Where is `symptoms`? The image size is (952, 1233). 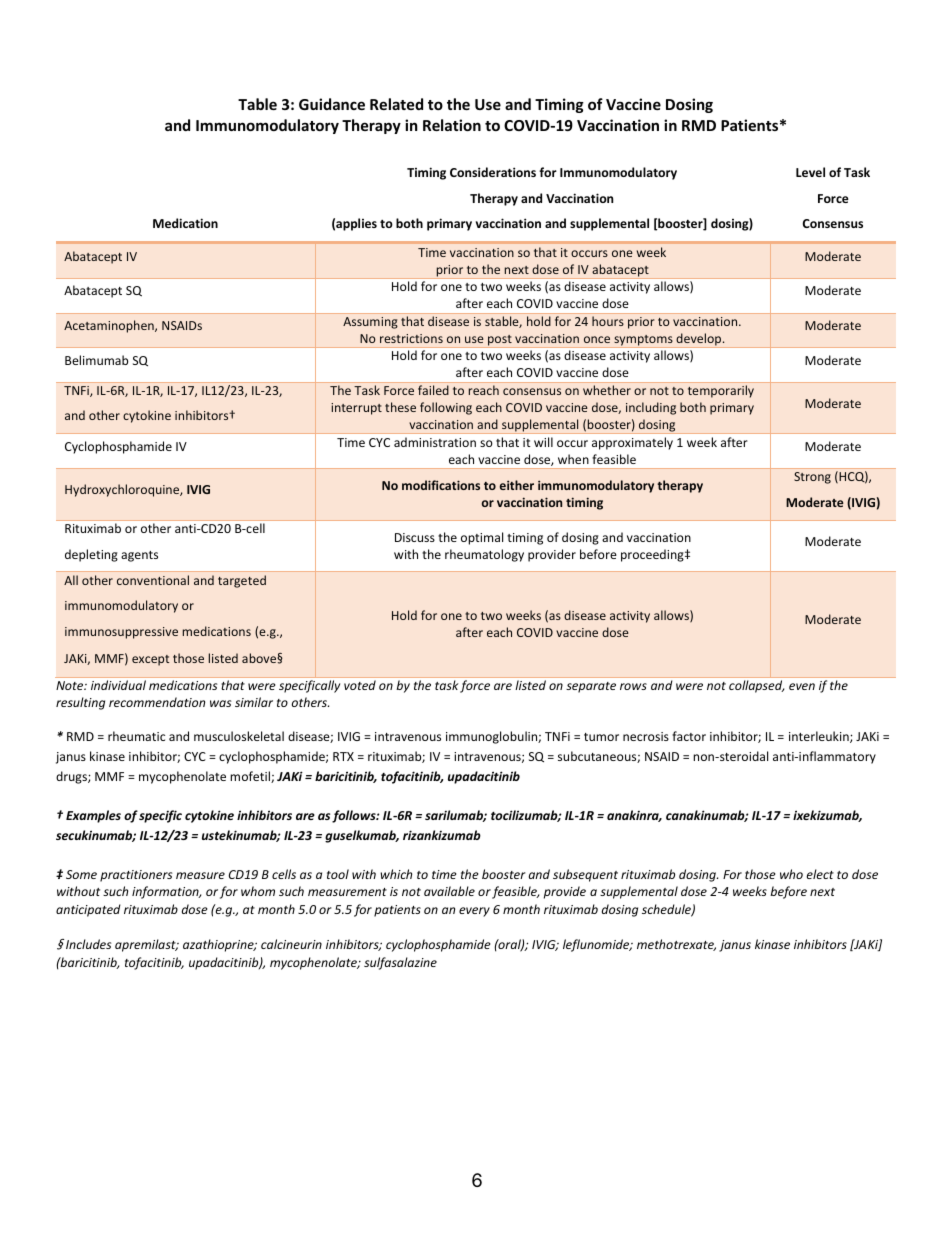
symptoms is located at coordinates (643, 341).
